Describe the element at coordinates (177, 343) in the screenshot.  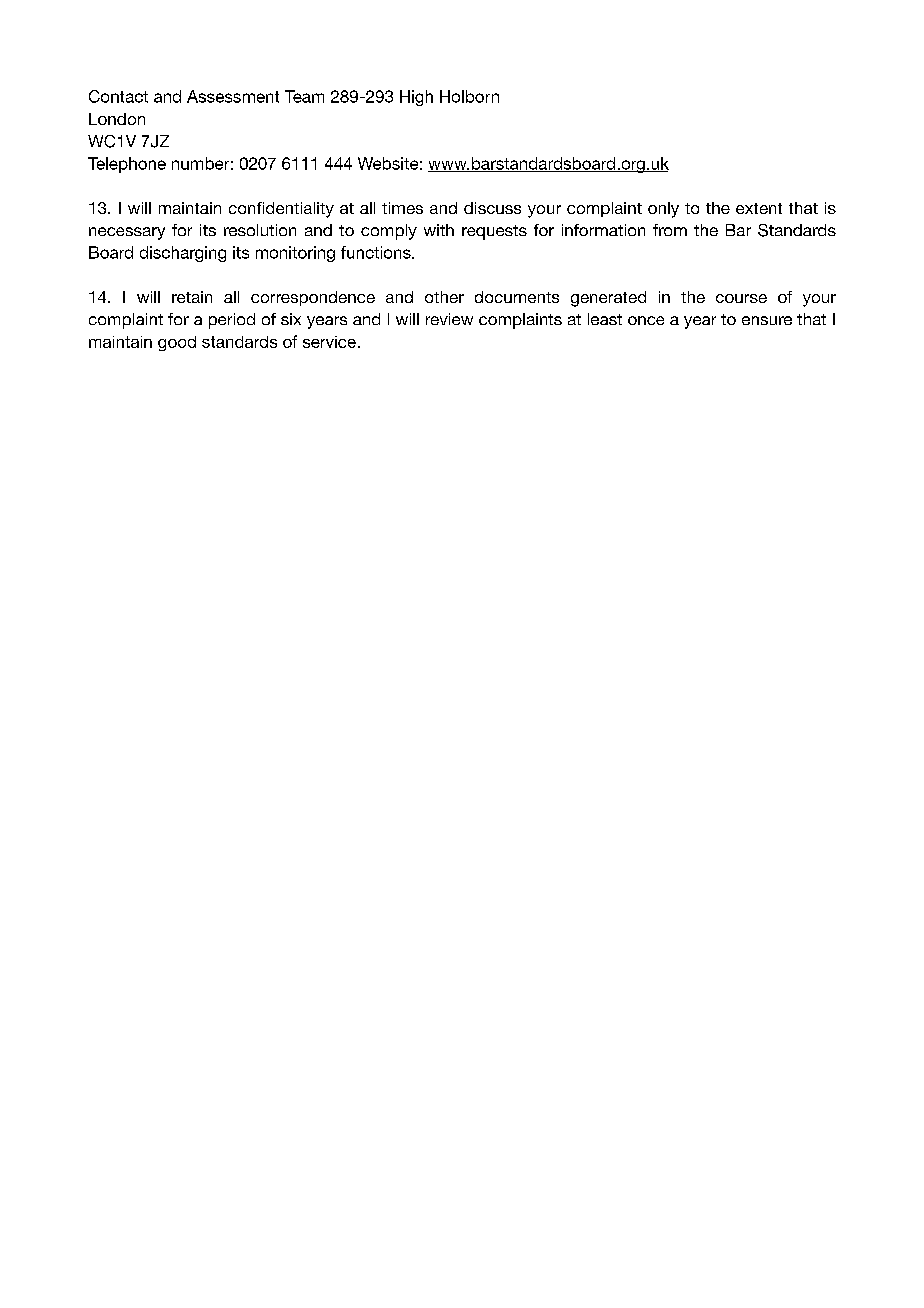
I see `good` at that location.
